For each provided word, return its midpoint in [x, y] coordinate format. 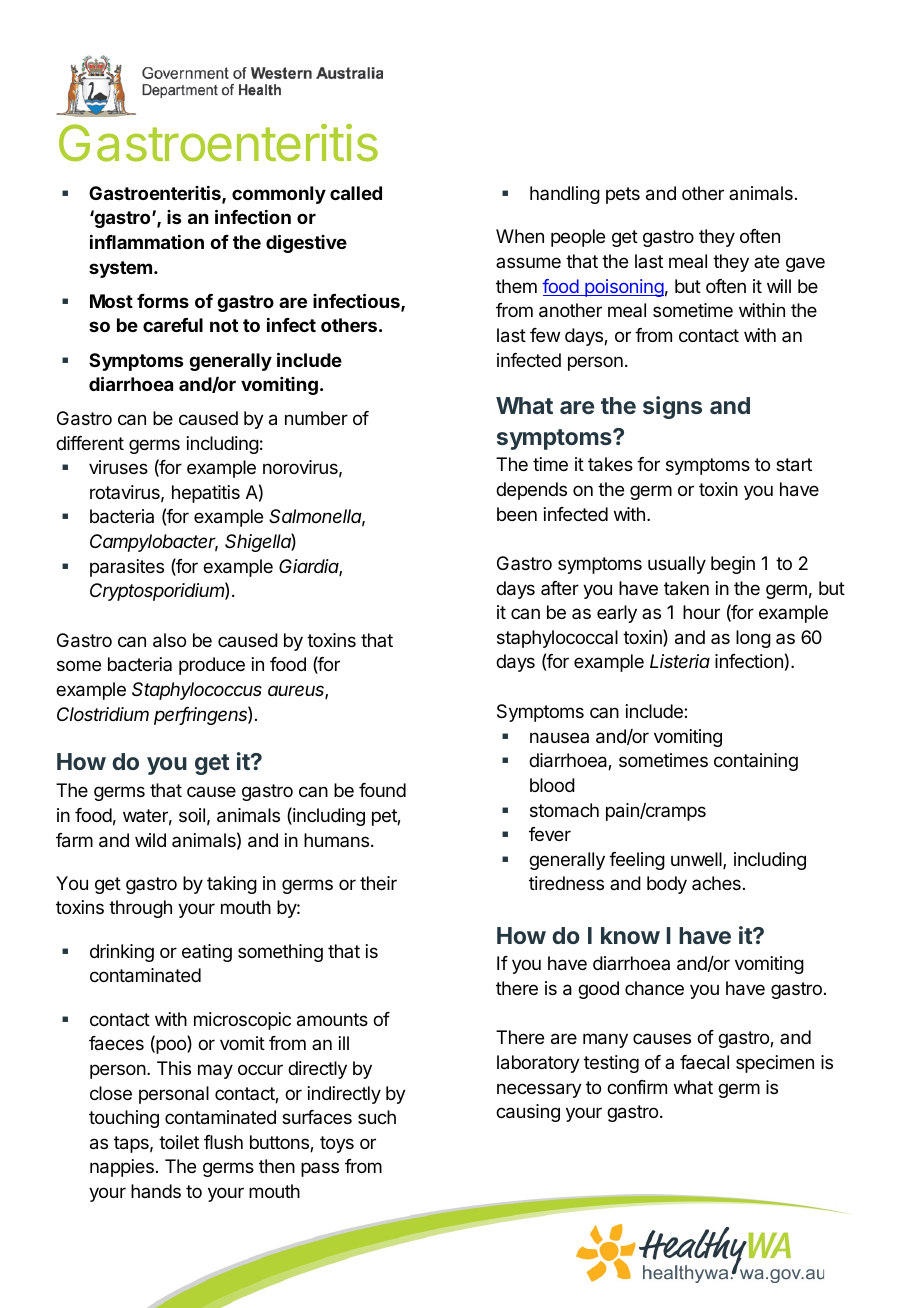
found [382, 790]
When [520, 236]
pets [623, 195]
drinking [122, 953]
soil [192, 815]
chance [654, 988]
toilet [179, 1142]
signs [672, 407]
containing [756, 762]
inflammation [147, 242]
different [90, 443]
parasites [127, 568]
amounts [332, 1020]
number [316, 418]
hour [701, 612]
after [560, 588]
